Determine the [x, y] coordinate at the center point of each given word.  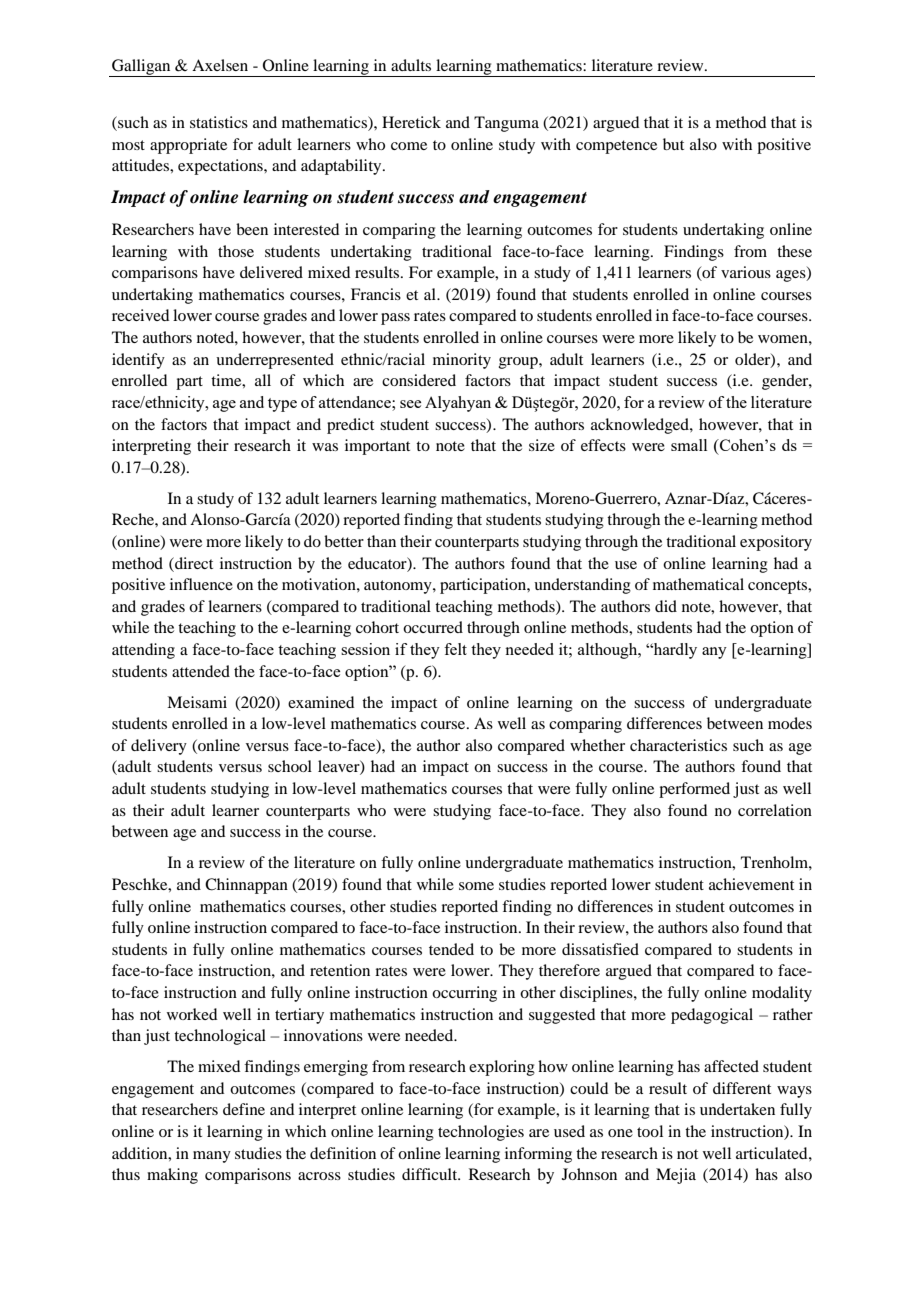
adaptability [342, 167]
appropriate [188, 146]
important [377, 447]
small [689, 445]
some [476, 886]
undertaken [737, 1109]
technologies [481, 1133]
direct [193, 563]
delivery [159, 747]
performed [694, 790]
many [212, 1157]
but [673, 144]
